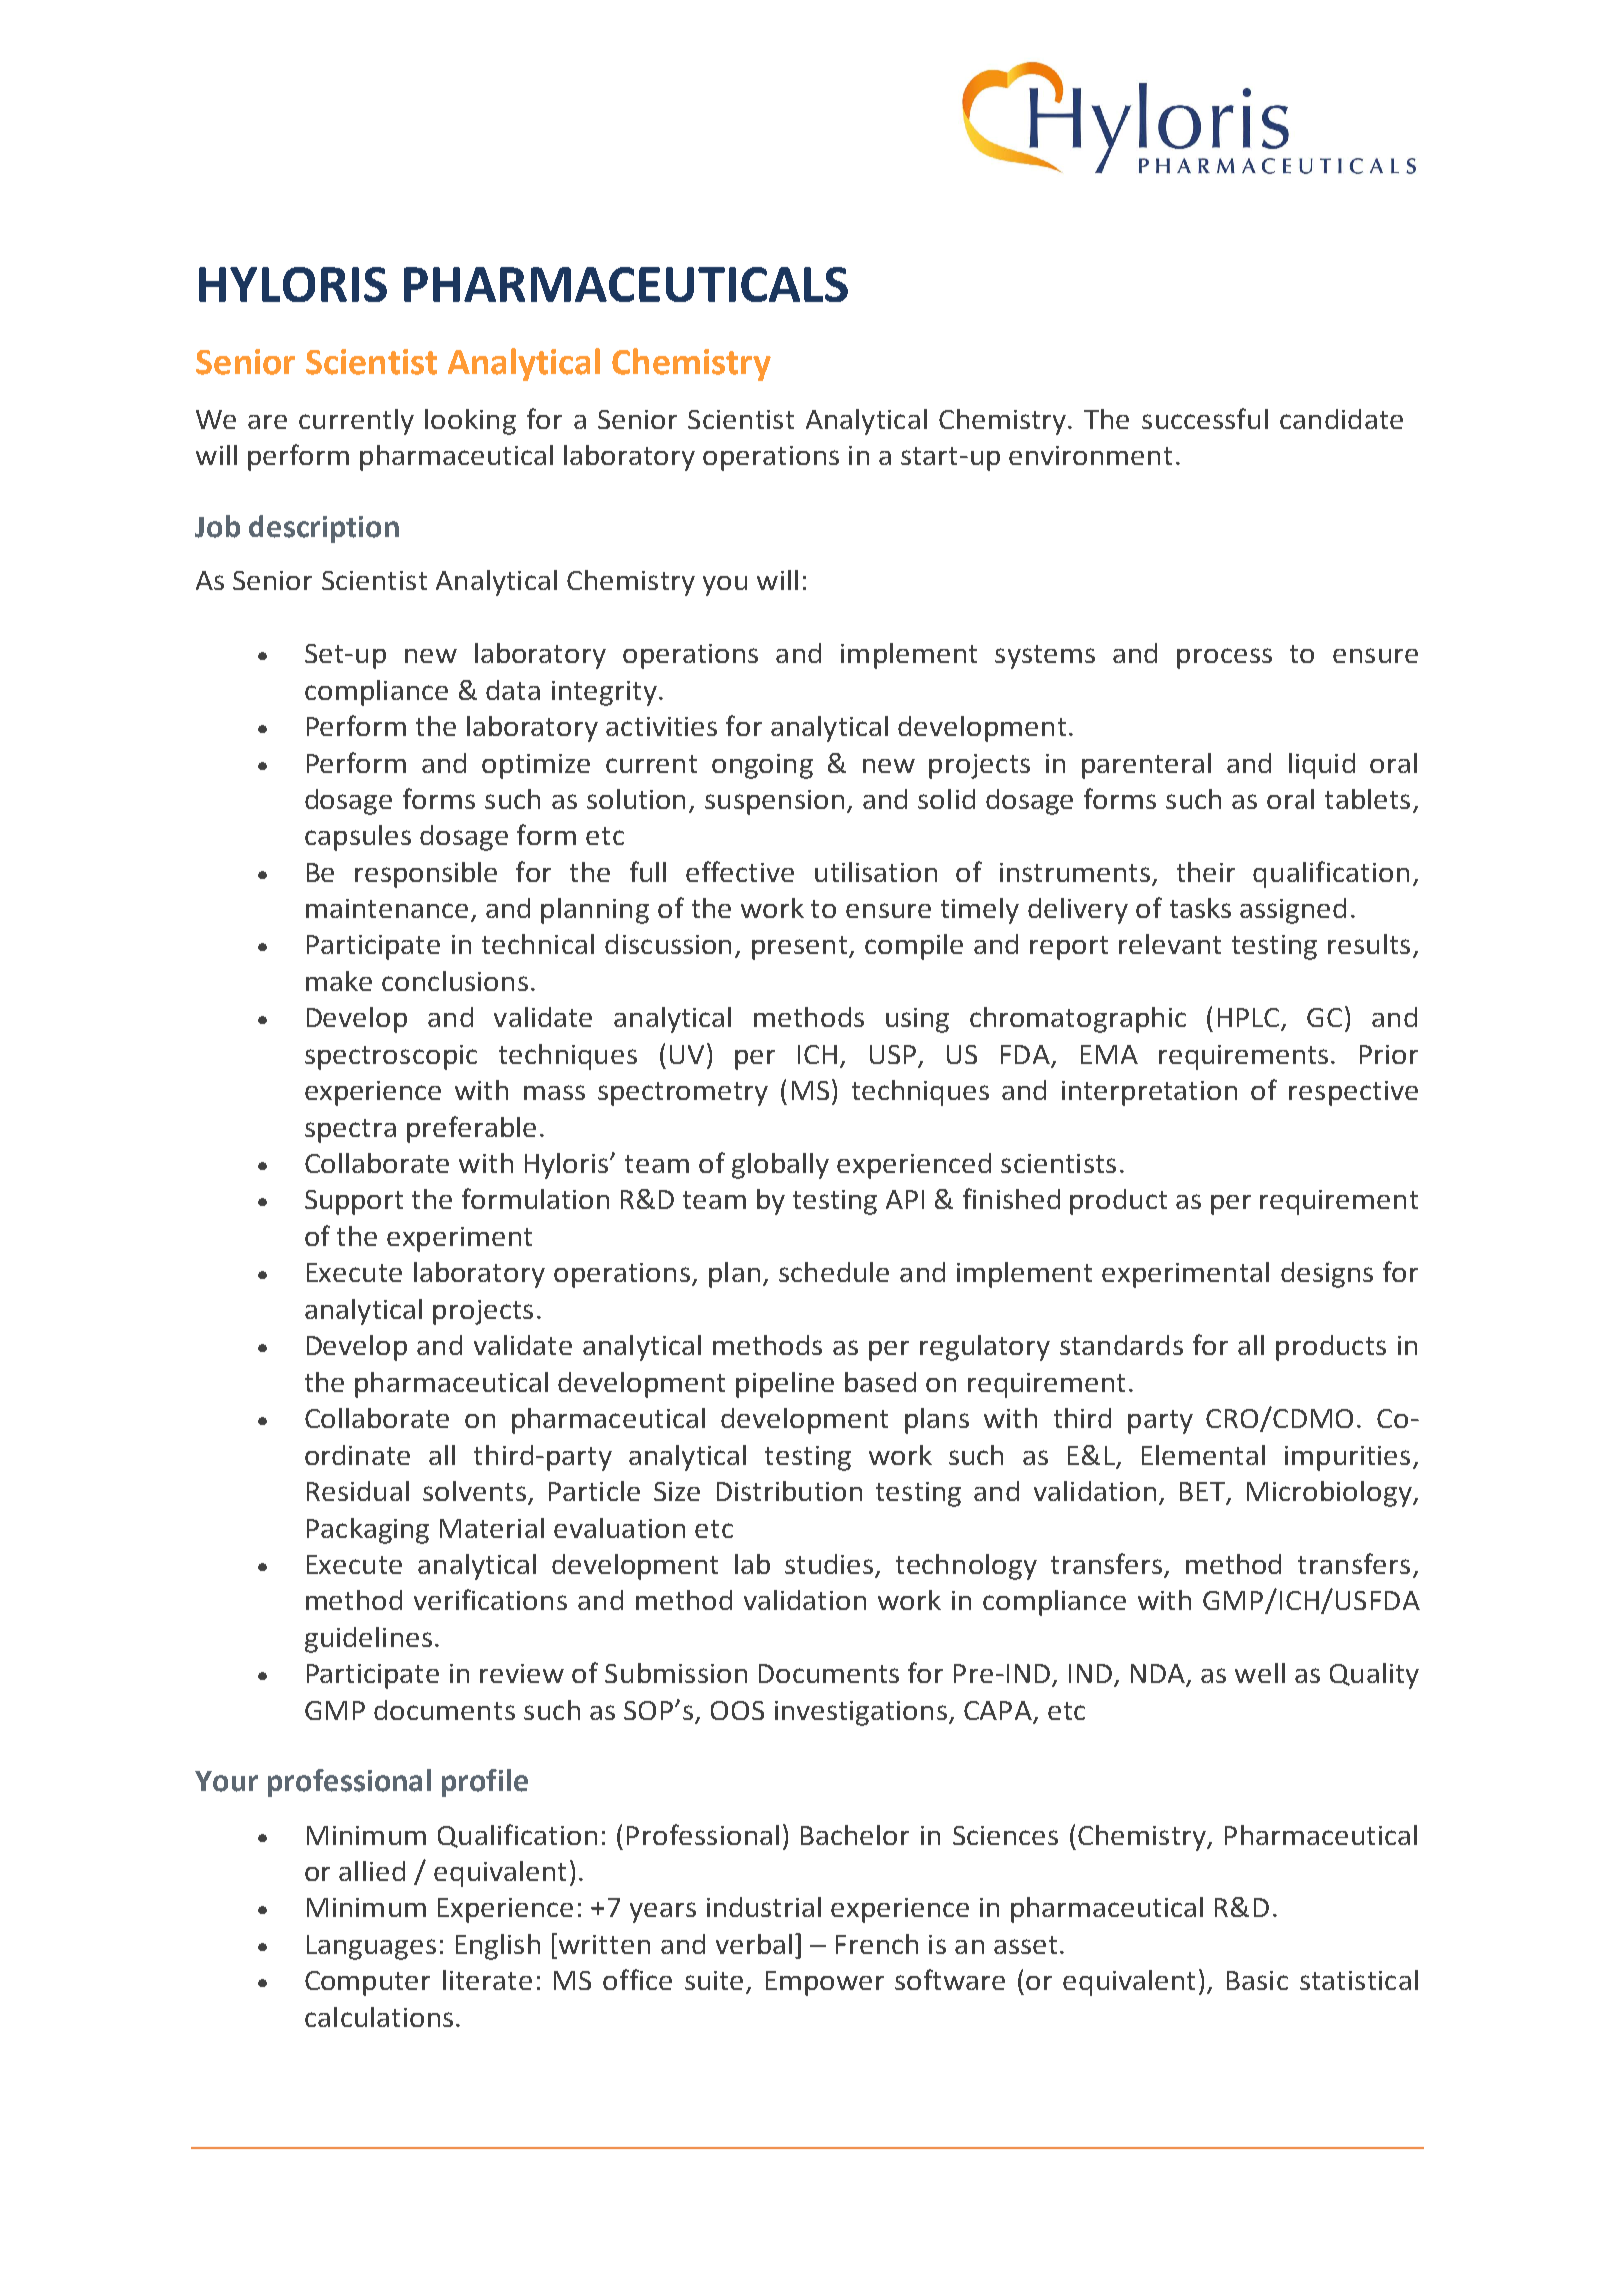 This document has height=2284, width=1615. What do you see at coordinates (358, 838) in the document?
I see `capsules` at bounding box center [358, 838].
